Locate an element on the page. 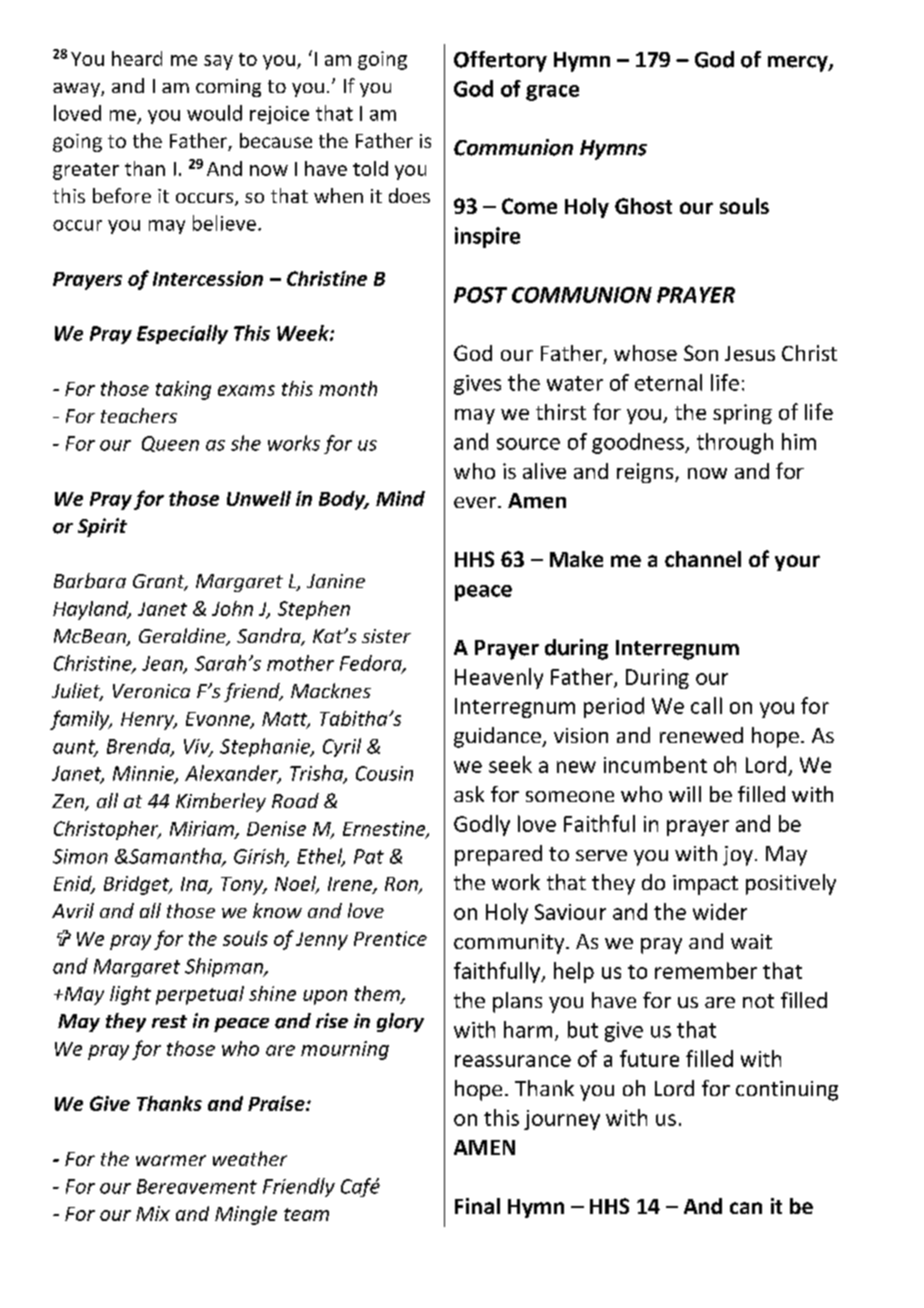 This image has width=924, height=1308. sister is located at coordinates (386, 636).
